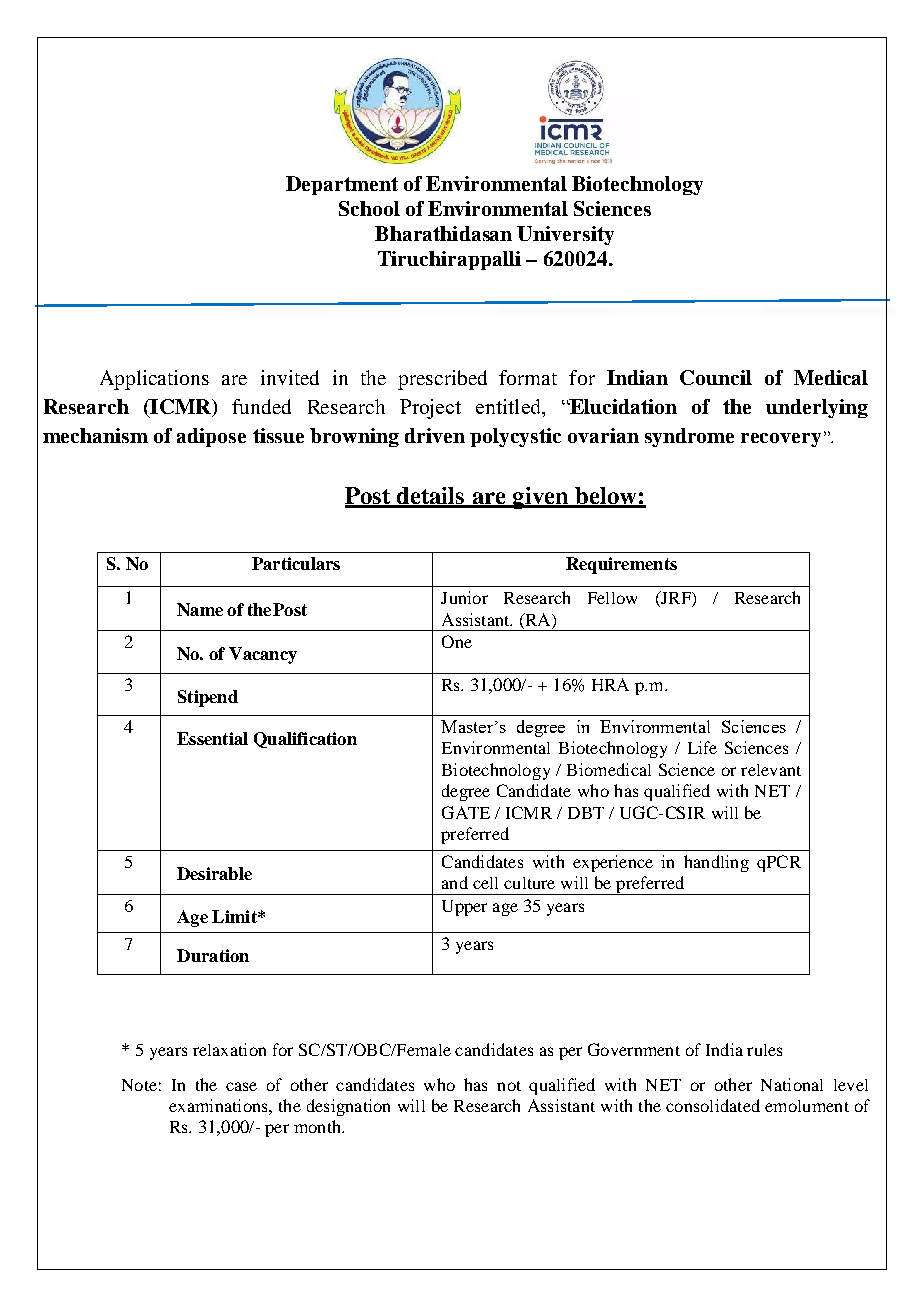 This page has height=1307, width=924. Describe the element at coordinates (716, 377) in the page. I see `Council` at that location.
